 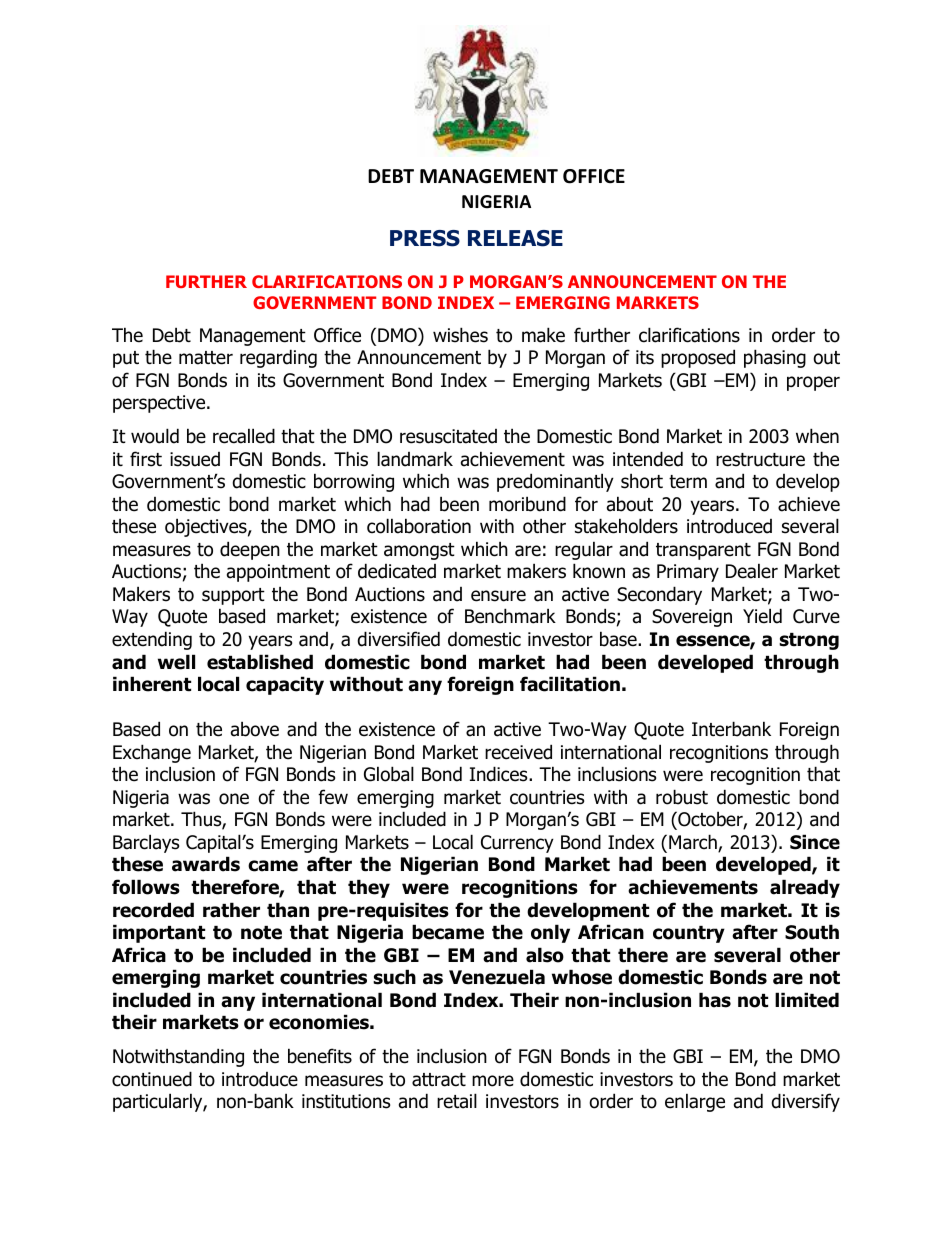 What do you see at coordinates (206, 358) in the document?
I see `matter` at bounding box center [206, 358].
